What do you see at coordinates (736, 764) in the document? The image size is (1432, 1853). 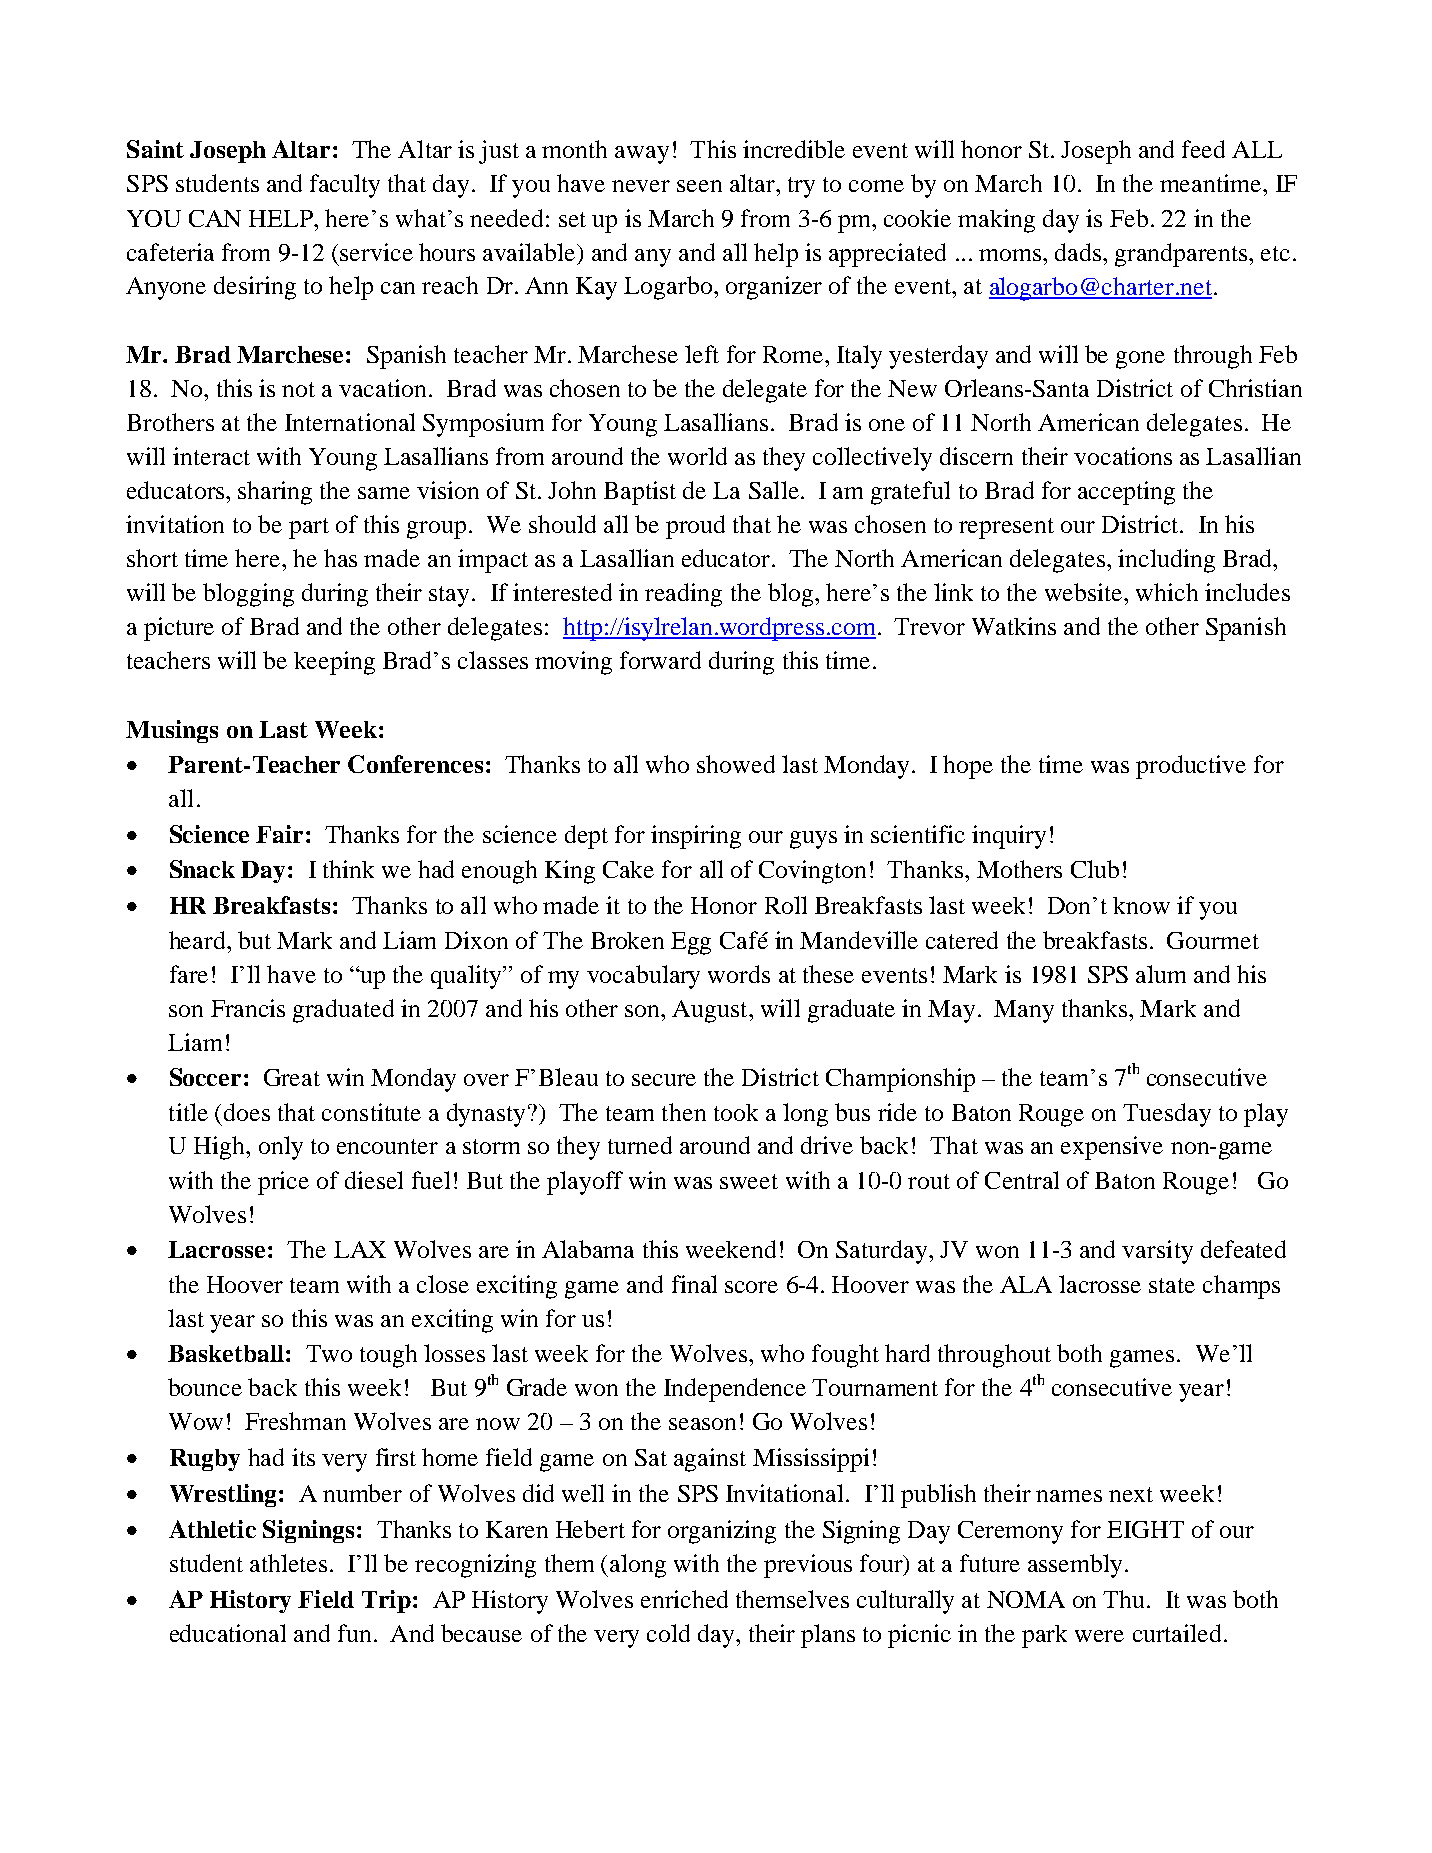 I see `showed` at bounding box center [736, 764].
